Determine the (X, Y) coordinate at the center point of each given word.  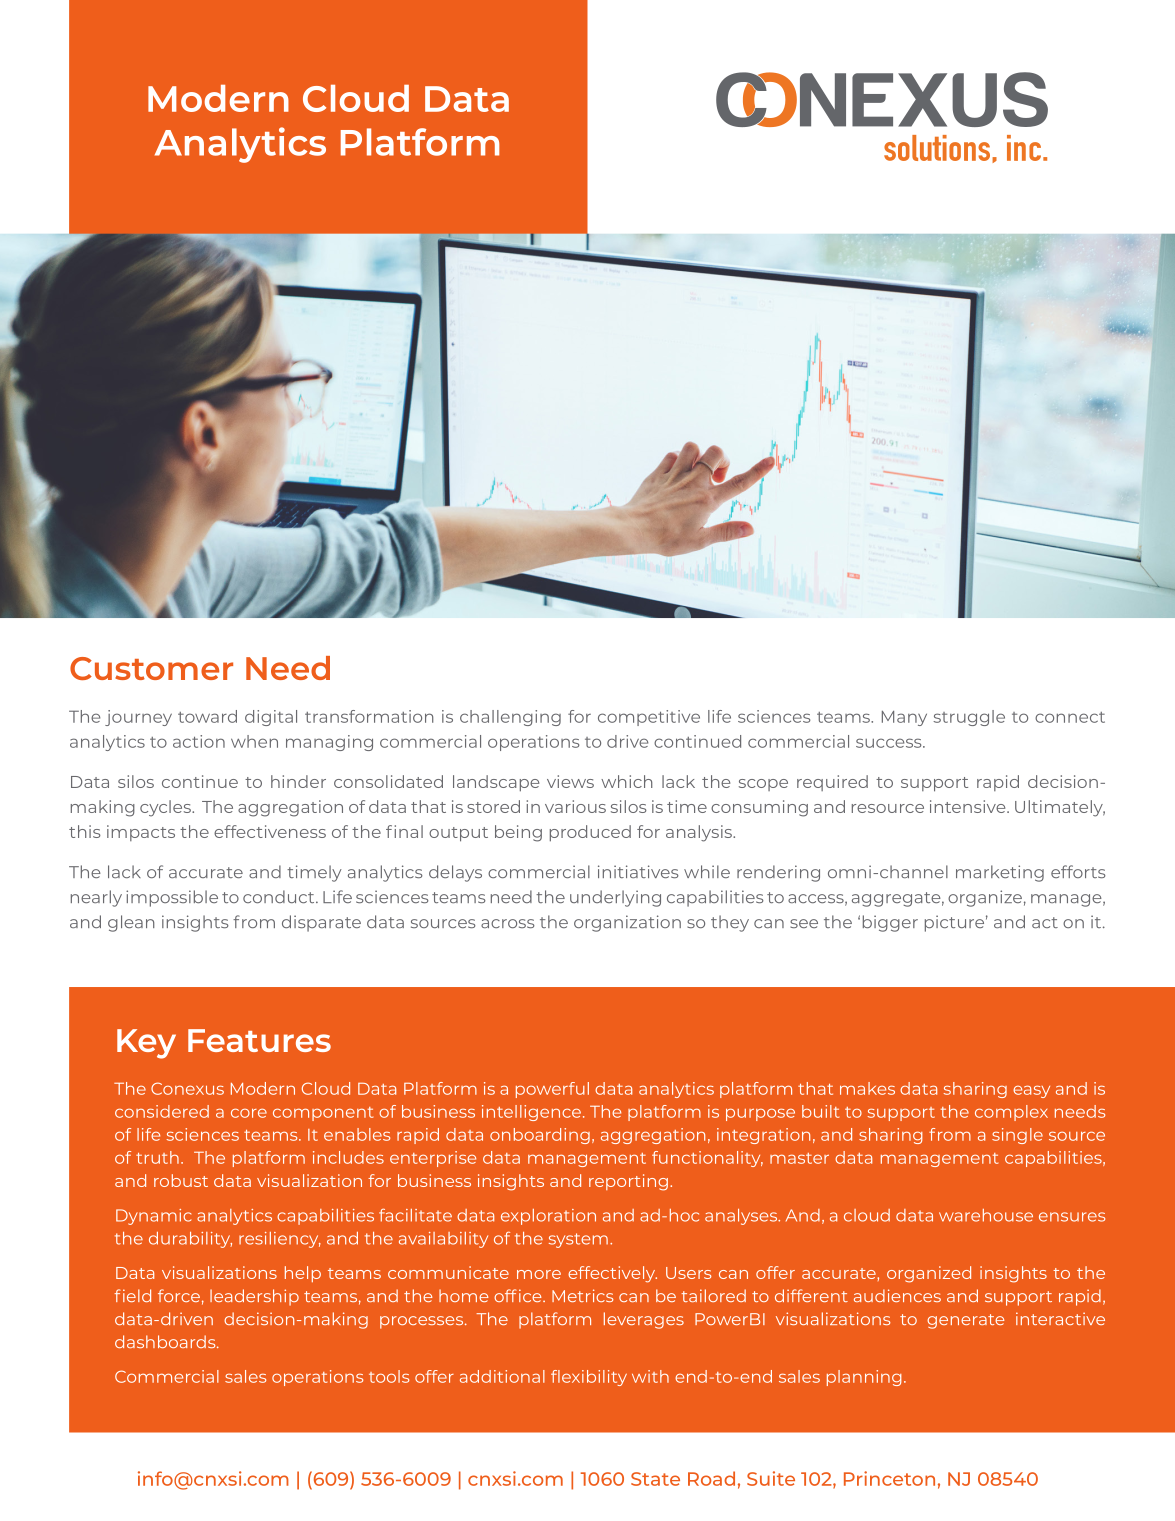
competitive (649, 718)
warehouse (986, 1215)
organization (627, 923)
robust (181, 1180)
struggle (969, 718)
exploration (548, 1217)
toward (207, 716)
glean (131, 923)
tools (389, 1376)
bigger (890, 923)
